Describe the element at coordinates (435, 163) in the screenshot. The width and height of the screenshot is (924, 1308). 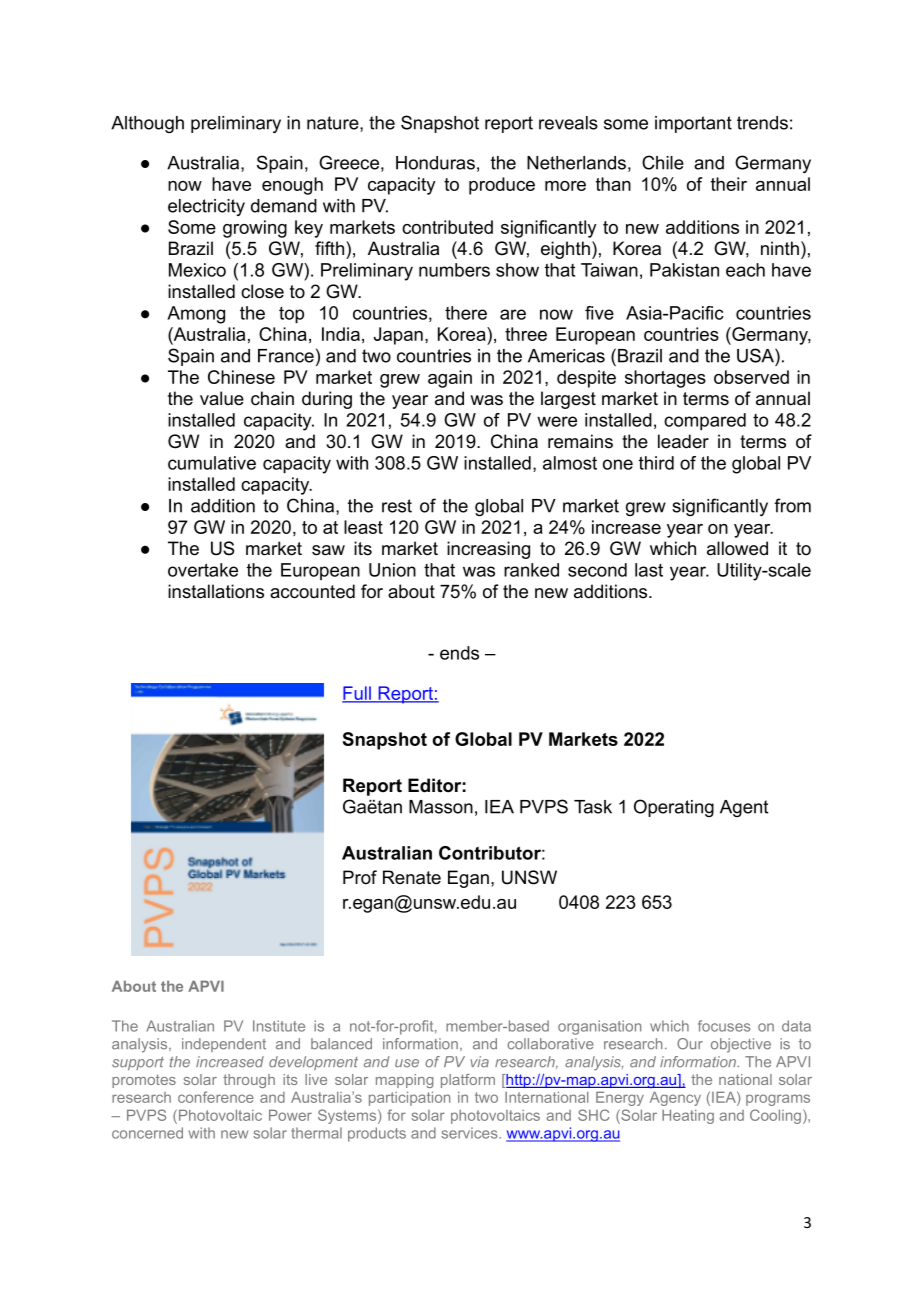
I see `Honduras` at that location.
